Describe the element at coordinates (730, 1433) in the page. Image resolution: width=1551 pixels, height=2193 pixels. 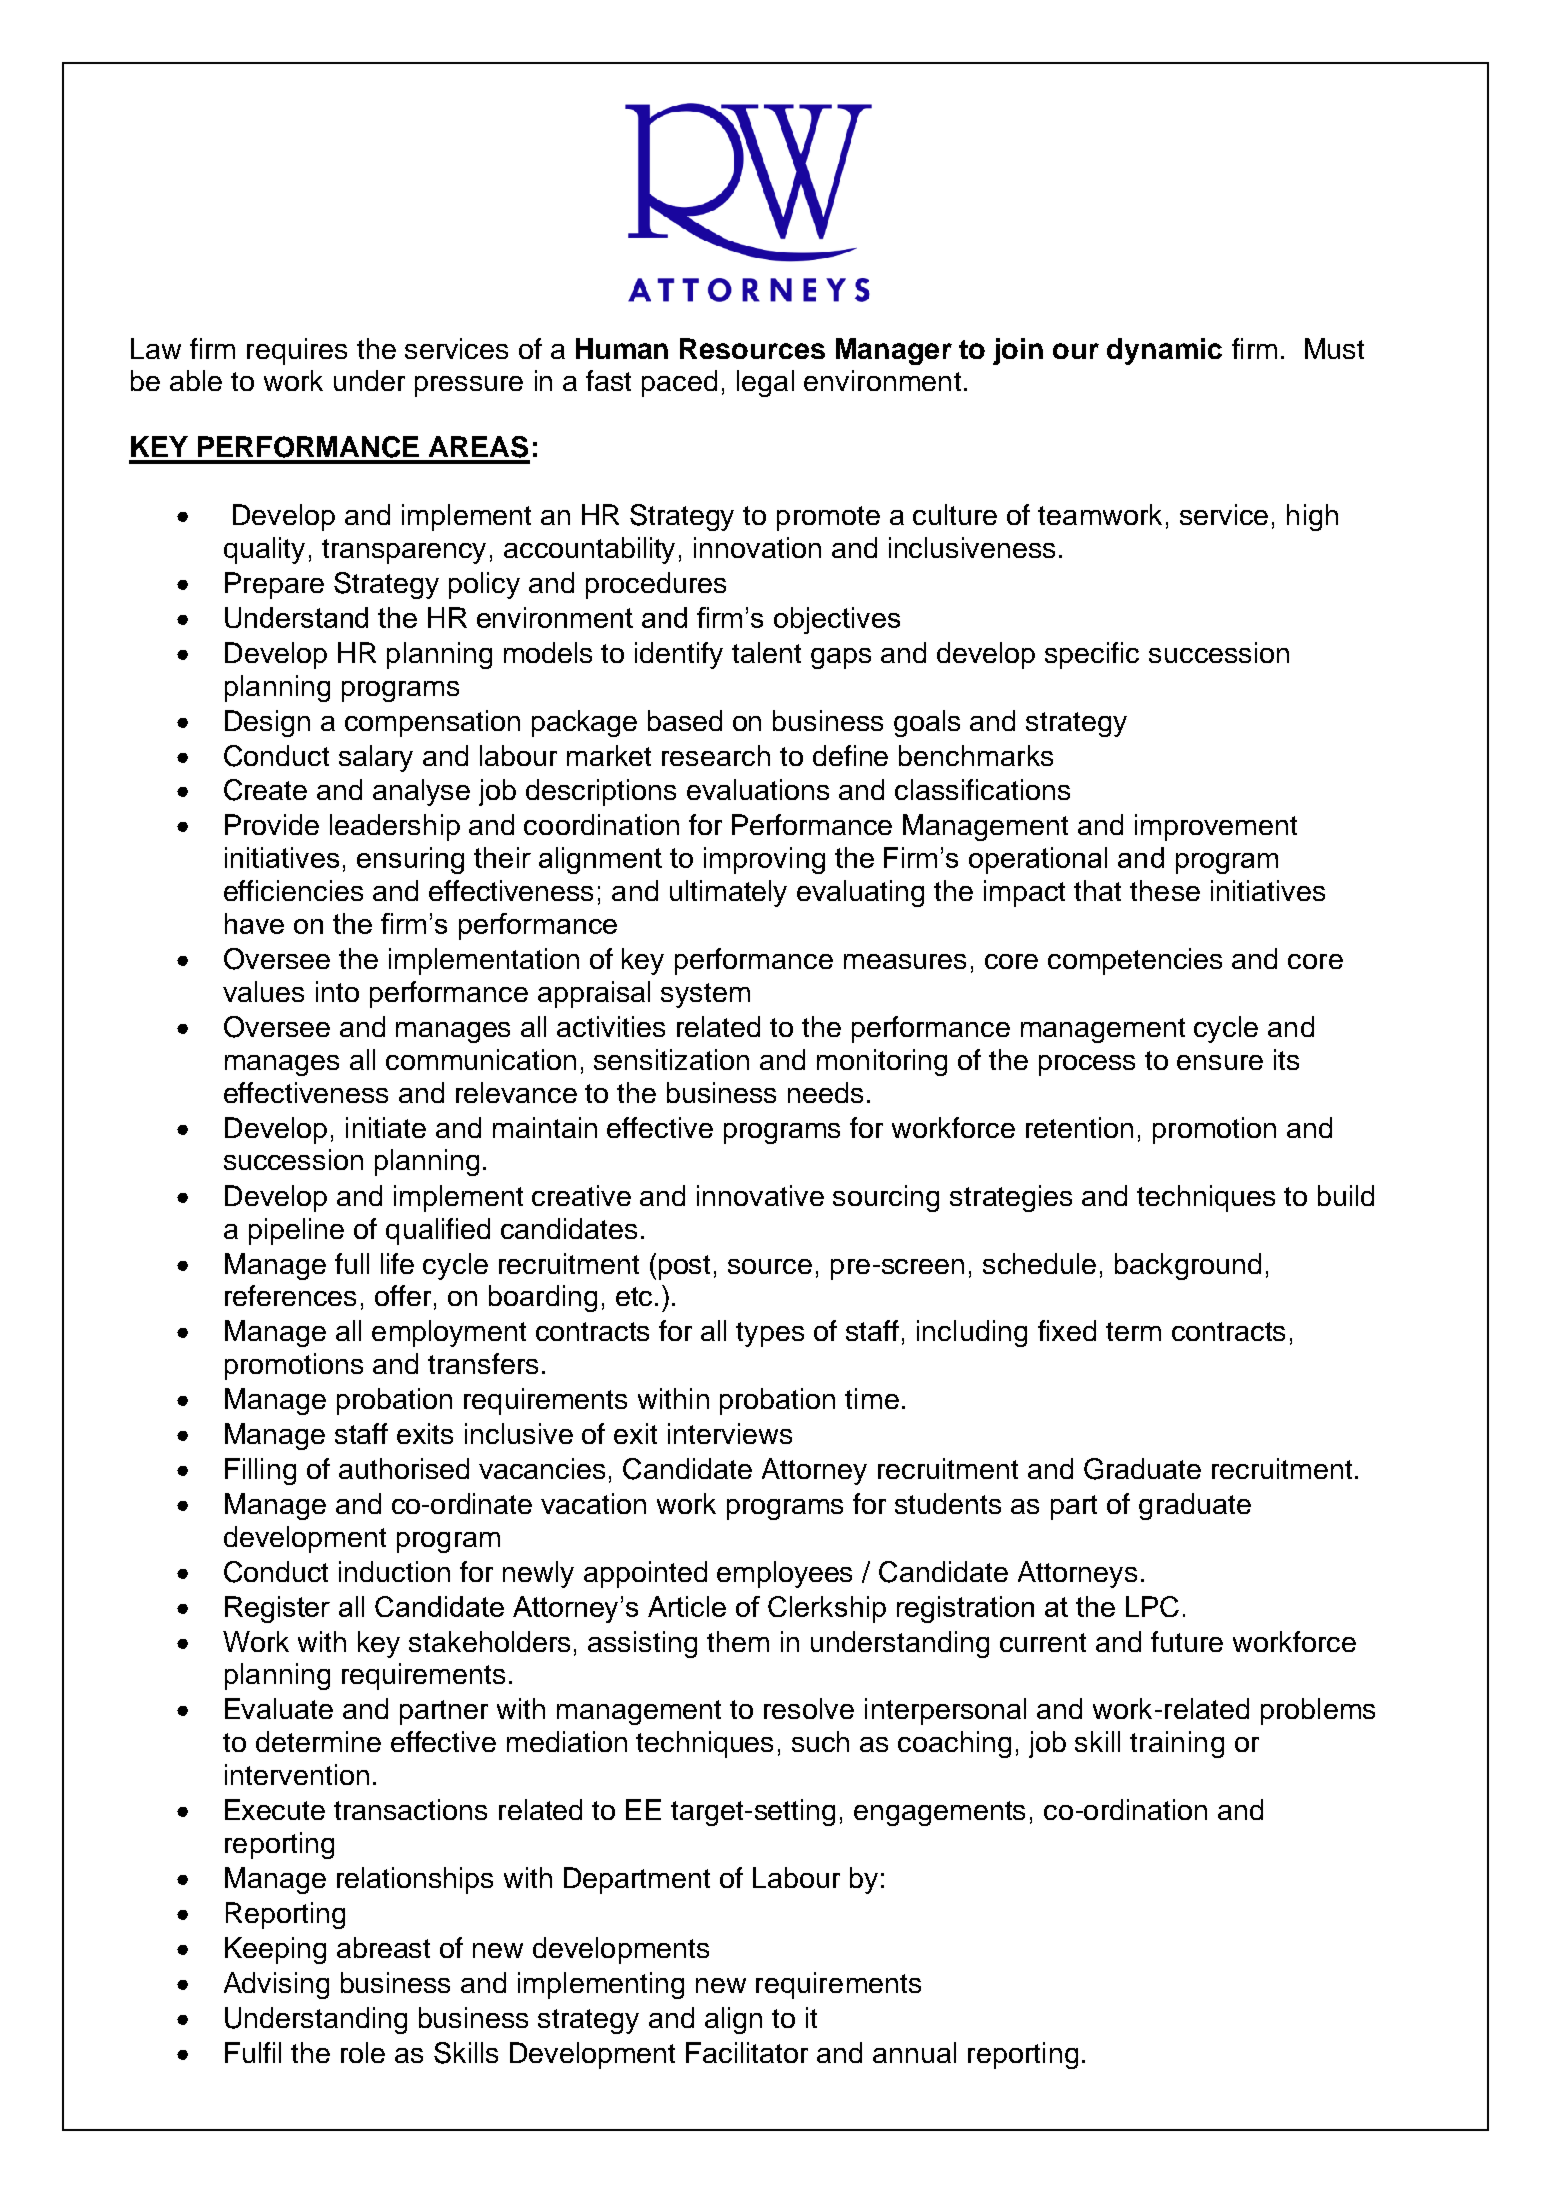
I see `interviews` at that location.
